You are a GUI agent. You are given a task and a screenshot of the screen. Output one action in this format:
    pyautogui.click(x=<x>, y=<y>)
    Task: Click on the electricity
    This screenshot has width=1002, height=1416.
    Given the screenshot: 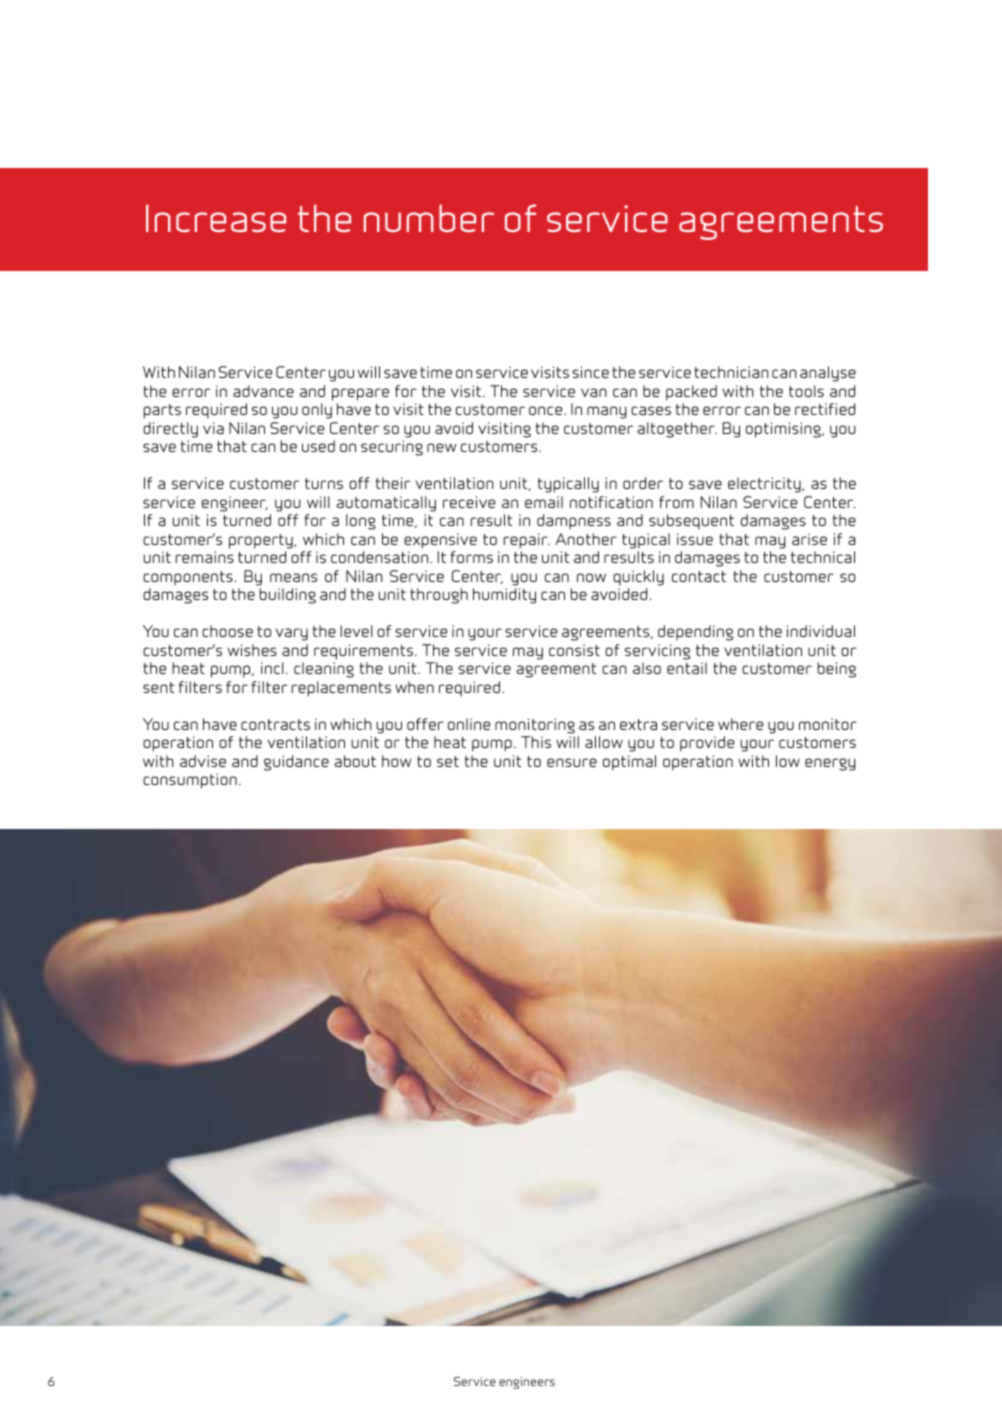 What is the action you would take?
    pyautogui.click(x=765, y=485)
